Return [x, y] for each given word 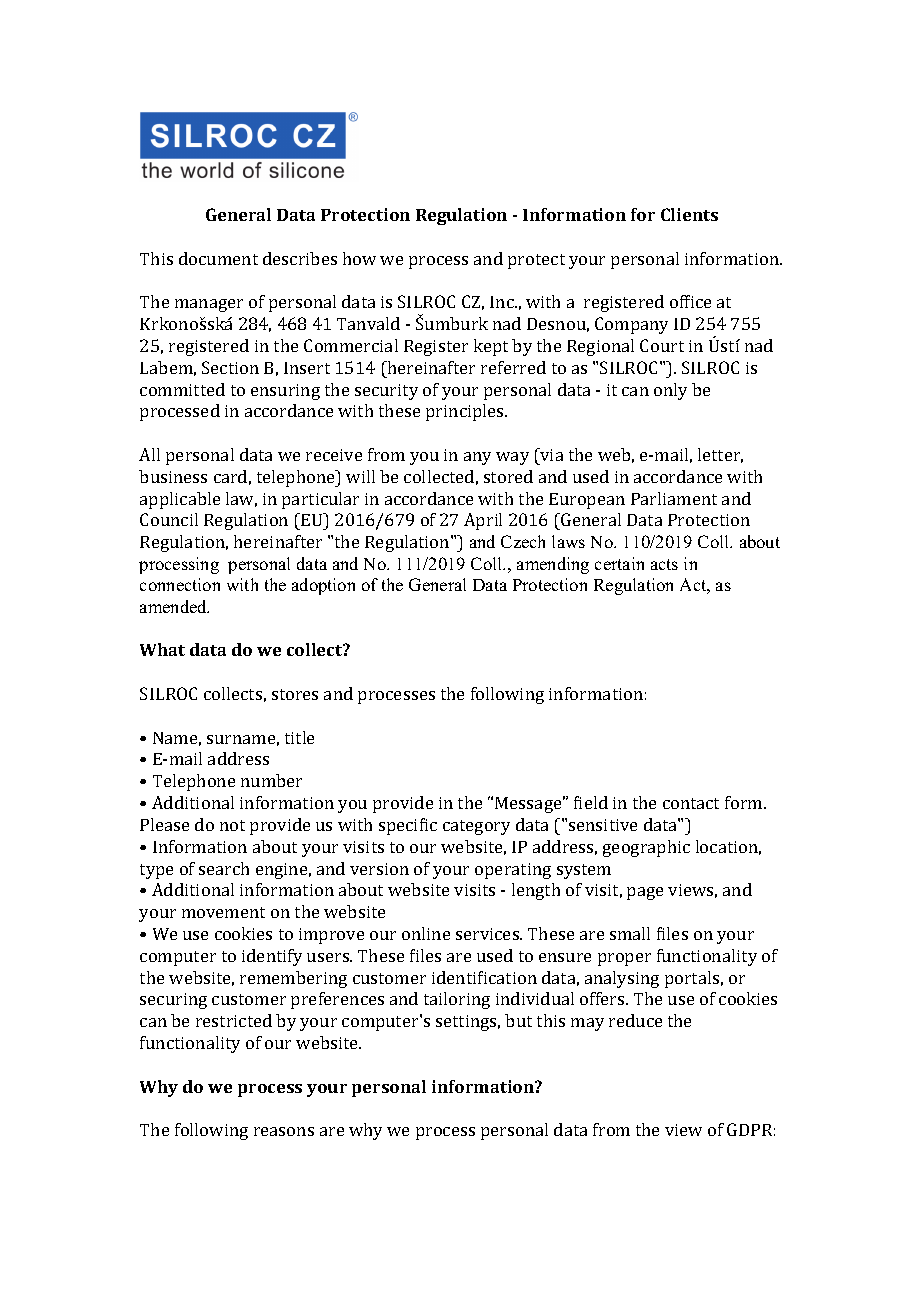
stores [295, 694]
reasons [284, 1131]
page [645, 893]
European [587, 501]
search [224, 868]
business [173, 476]
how [359, 258]
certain [619, 563]
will [360, 476]
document [218, 258]
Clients [689, 214]
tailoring [457, 1000]
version [379, 869]
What [162, 649]
